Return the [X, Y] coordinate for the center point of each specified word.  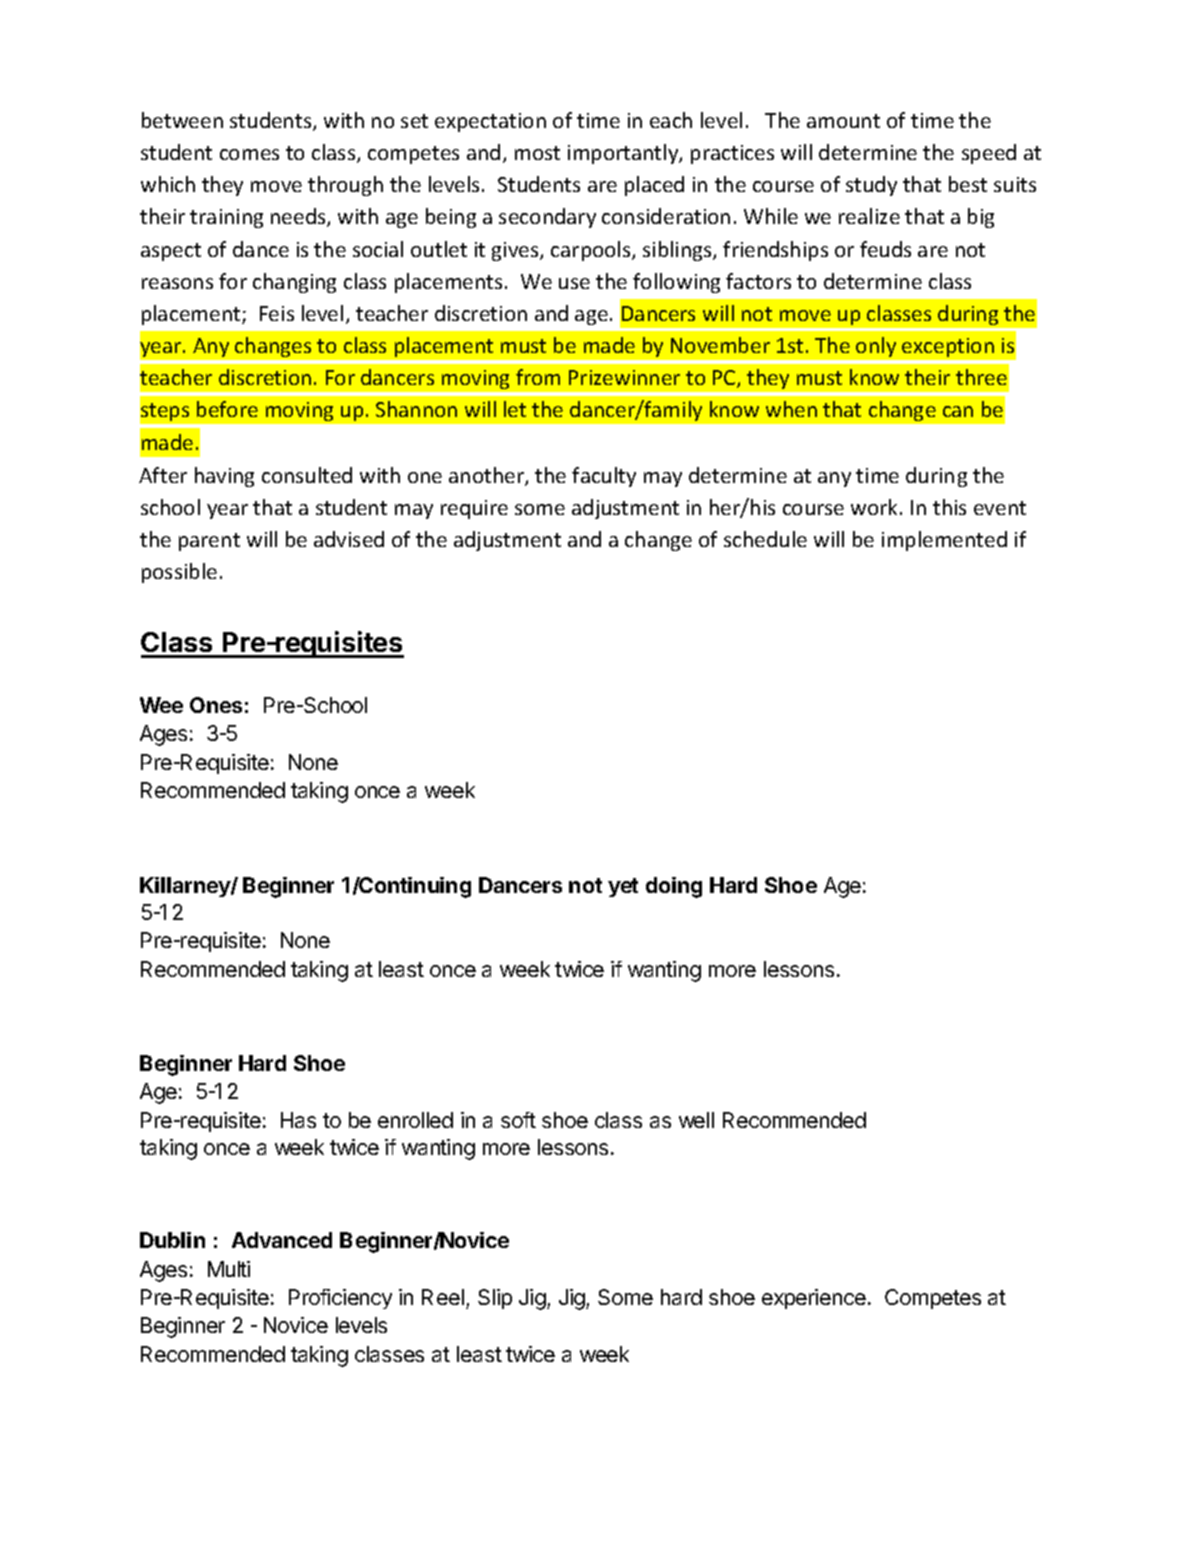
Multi [229, 1269]
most [537, 153]
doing [674, 887]
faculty [604, 477]
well [696, 1120]
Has [298, 1120]
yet [623, 887]
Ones [216, 705]
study [871, 186]
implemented [944, 541]
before [227, 409]
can [958, 411]
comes [249, 154]
